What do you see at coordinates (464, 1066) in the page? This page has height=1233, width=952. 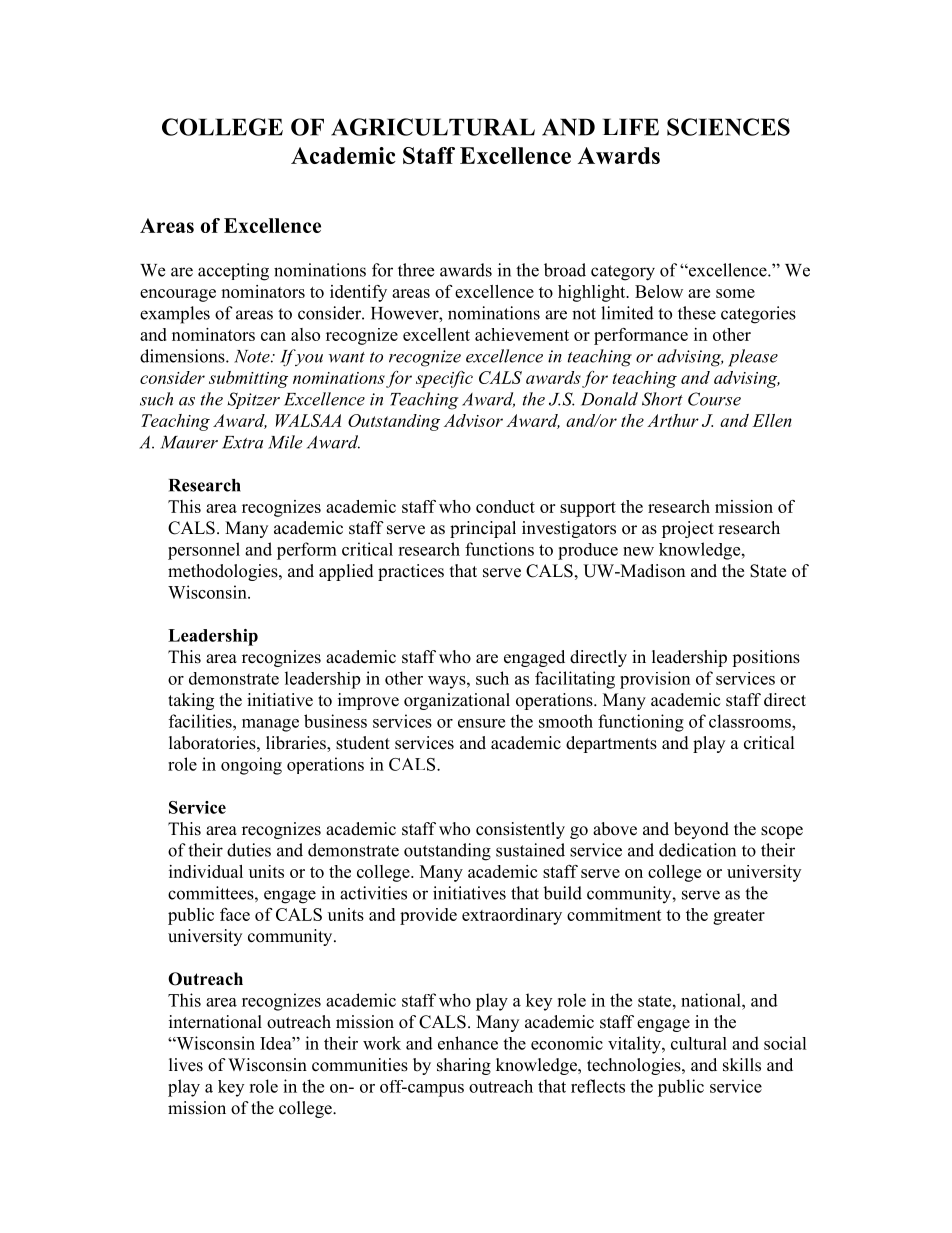 I see `sharing` at bounding box center [464, 1066].
